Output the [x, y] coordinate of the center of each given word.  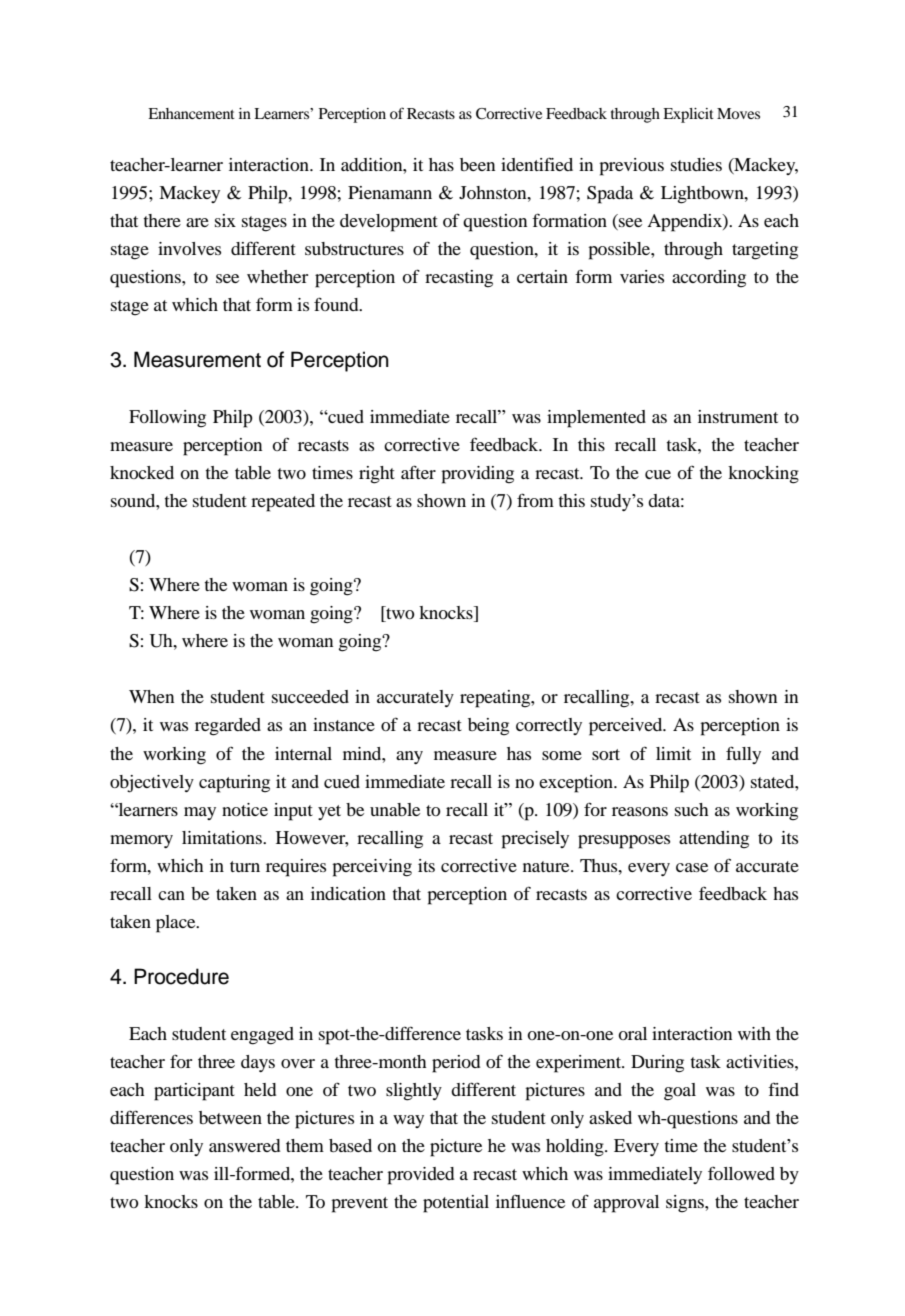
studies [696, 164]
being [488, 727]
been [477, 164]
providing [477, 475]
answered [244, 1145]
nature [547, 866]
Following [167, 419]
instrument [738, 416]
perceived [627, 727]
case [692, 867]
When [151, 696]
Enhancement [191, 113]
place [177, 924]
